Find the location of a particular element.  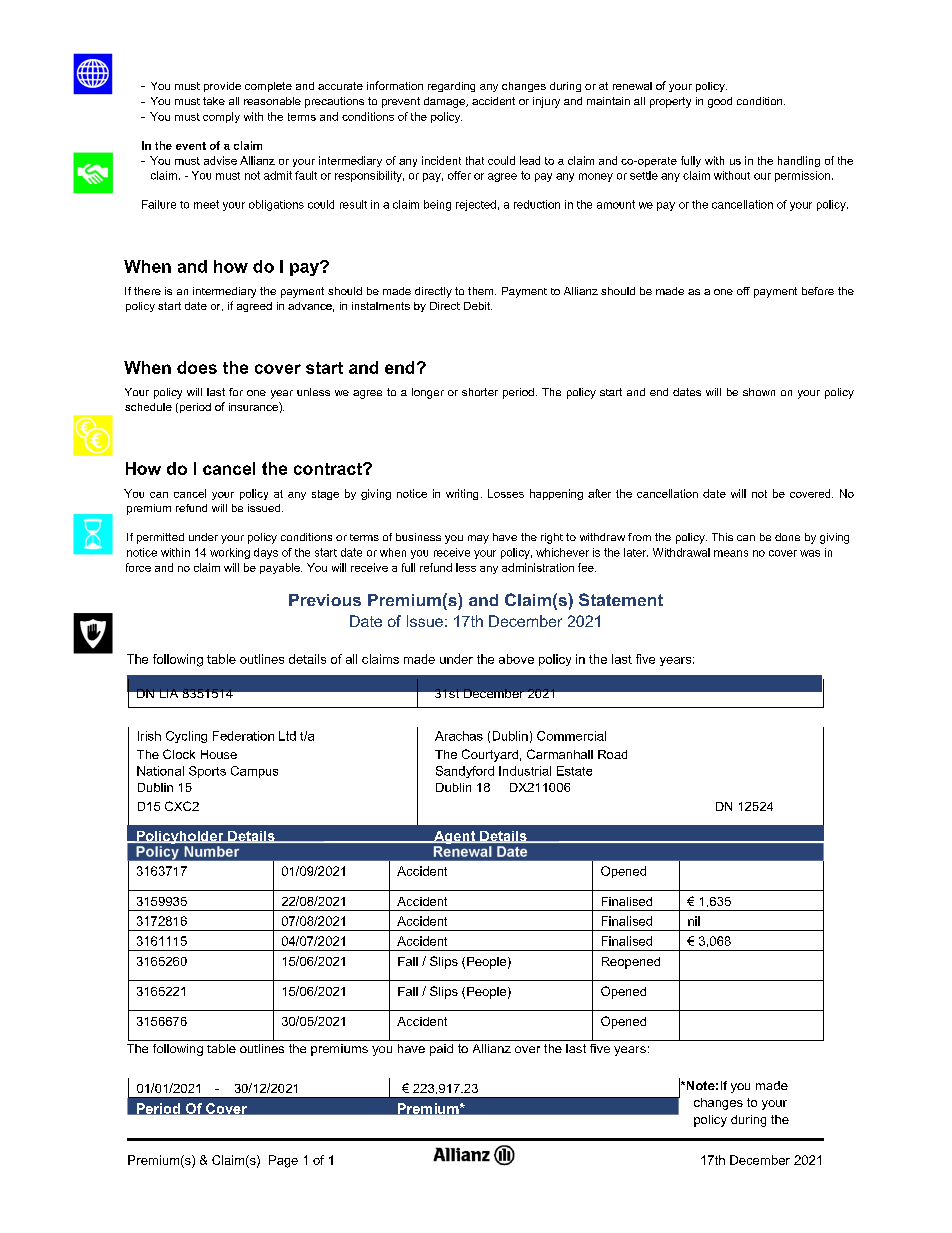

Sports is located at coordinates (207, 772).
